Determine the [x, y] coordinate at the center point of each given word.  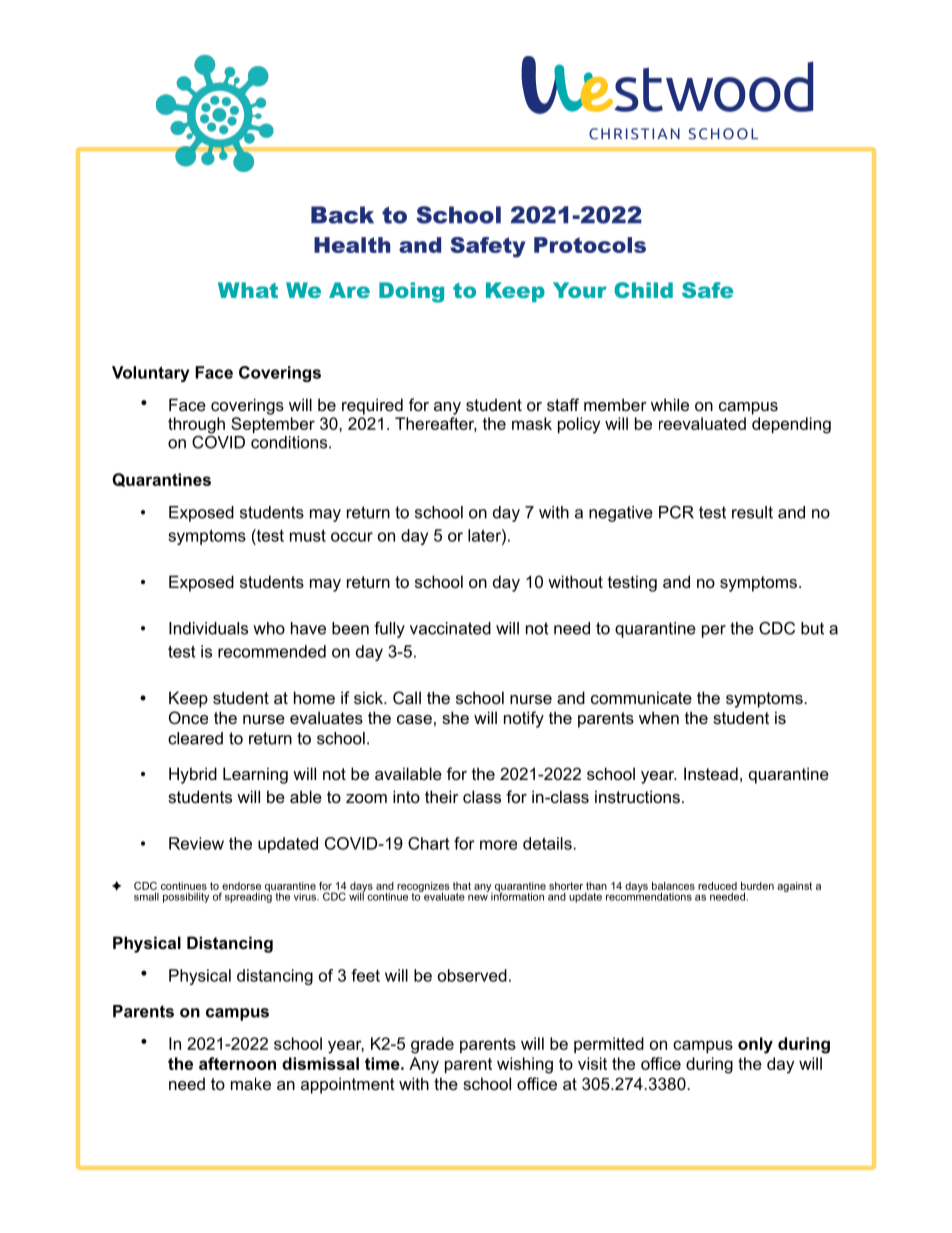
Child [643, 290]
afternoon [237, 1063]
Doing [411, 292]
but [812, 628]
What [248, 290]
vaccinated [450, 628]
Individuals [208, 628]
